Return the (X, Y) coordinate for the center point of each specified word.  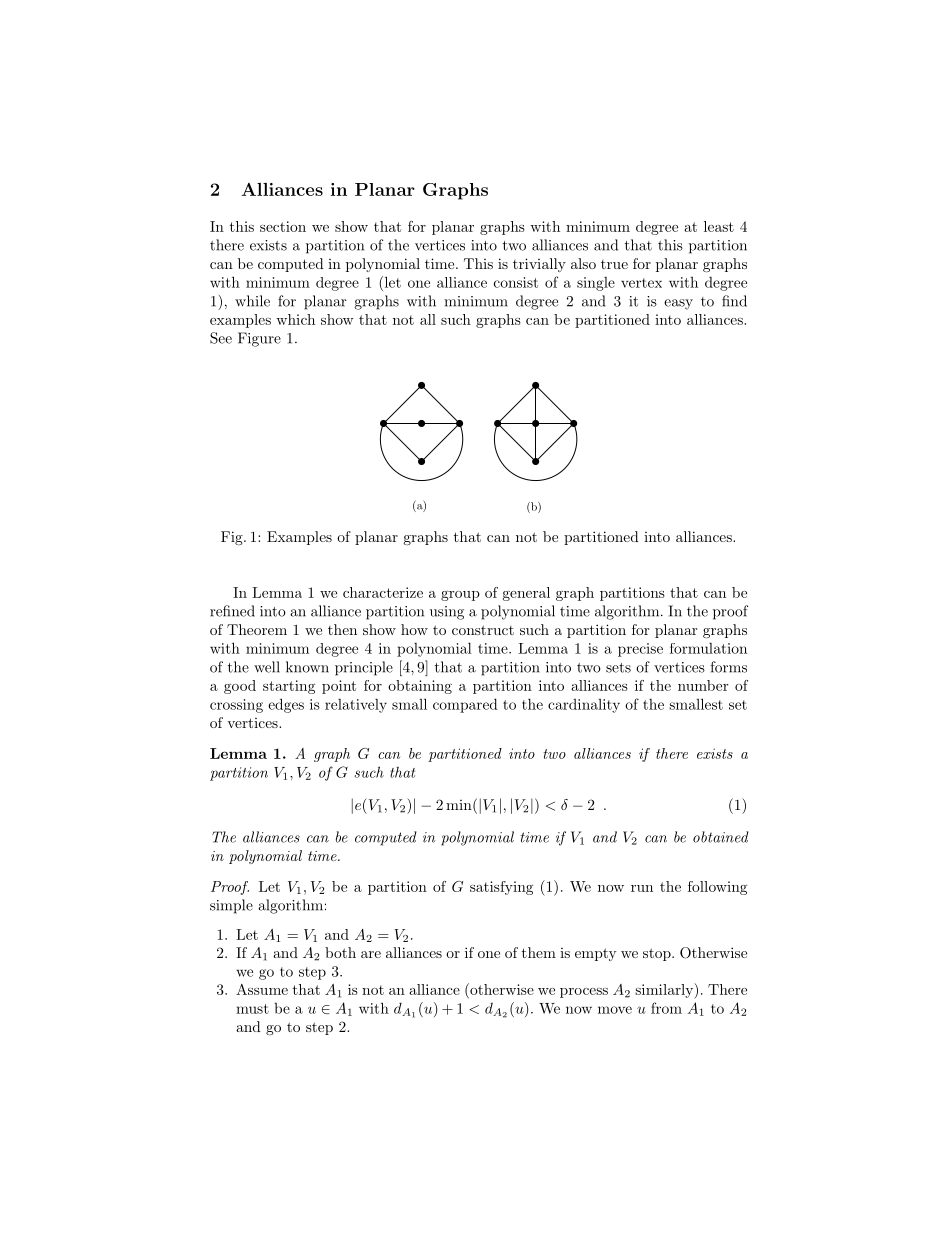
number (703, 685)
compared (465, 705)
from (666, 1008)
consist (516, 282)
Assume (262, 989)
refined (232, 611)
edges (286, 705)
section (283, 226)
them (539, 952)
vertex (641, 283)
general (526, 594)
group (460, 595)
